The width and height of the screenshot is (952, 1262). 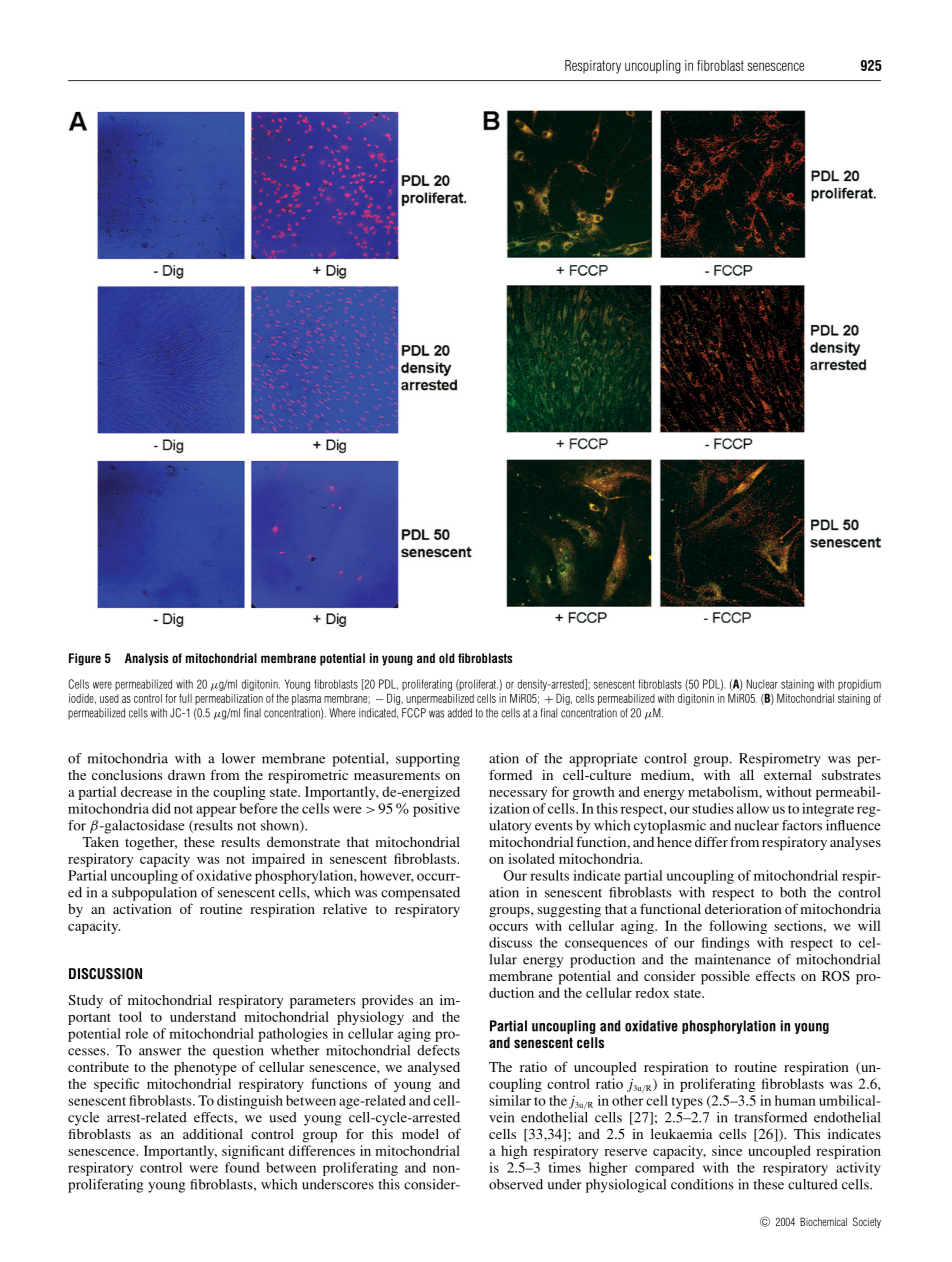 What do you see at coordinates (205, 1069) in the screenshot?
I see `phenotype` at bounding box center [205, 1069].
